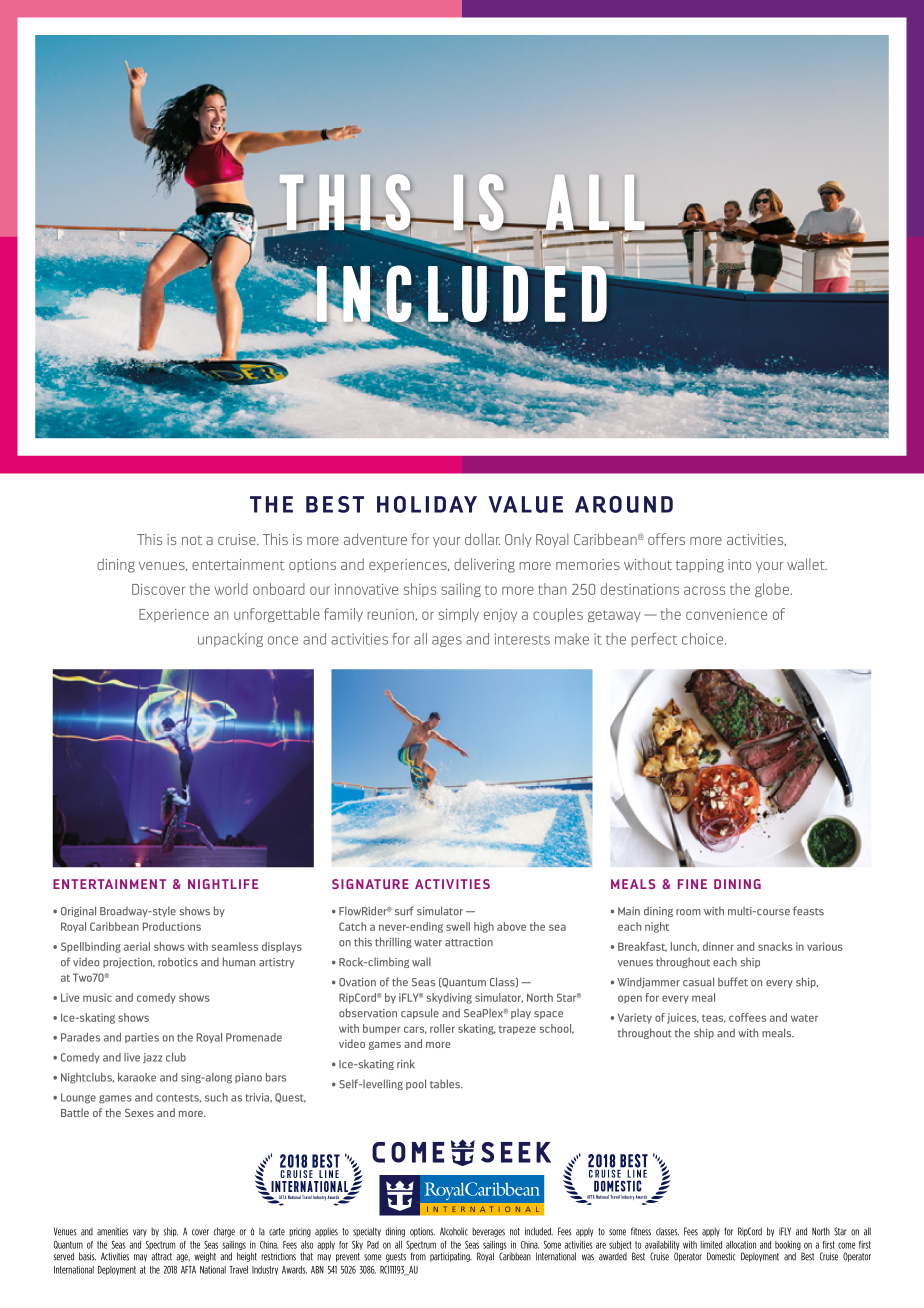  What do you see at coordinates (140, 1233) in the screenshot?
I see `vary` at bounding box center [140, 1233].
